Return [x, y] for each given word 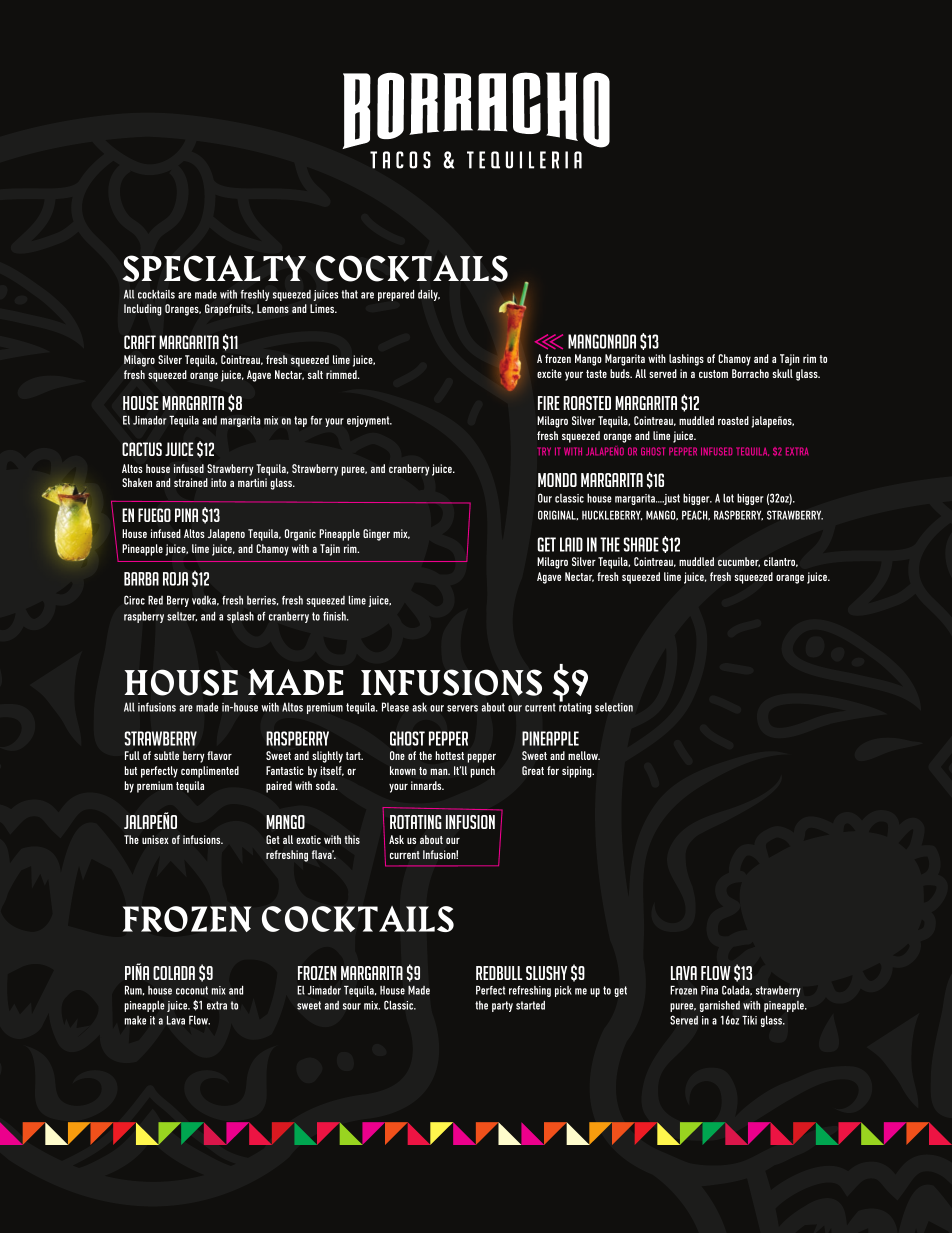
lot [728, 498]
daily [429, 295]
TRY [544, 451]
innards [427, 785]
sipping [578, 772]
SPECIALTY [214, 268]
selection [614, 707]
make [135, 1020]
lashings [686, 360]
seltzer [182, 616]
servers [462, 708]
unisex [155, 839]
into [218, 482]
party [502, 1006]
